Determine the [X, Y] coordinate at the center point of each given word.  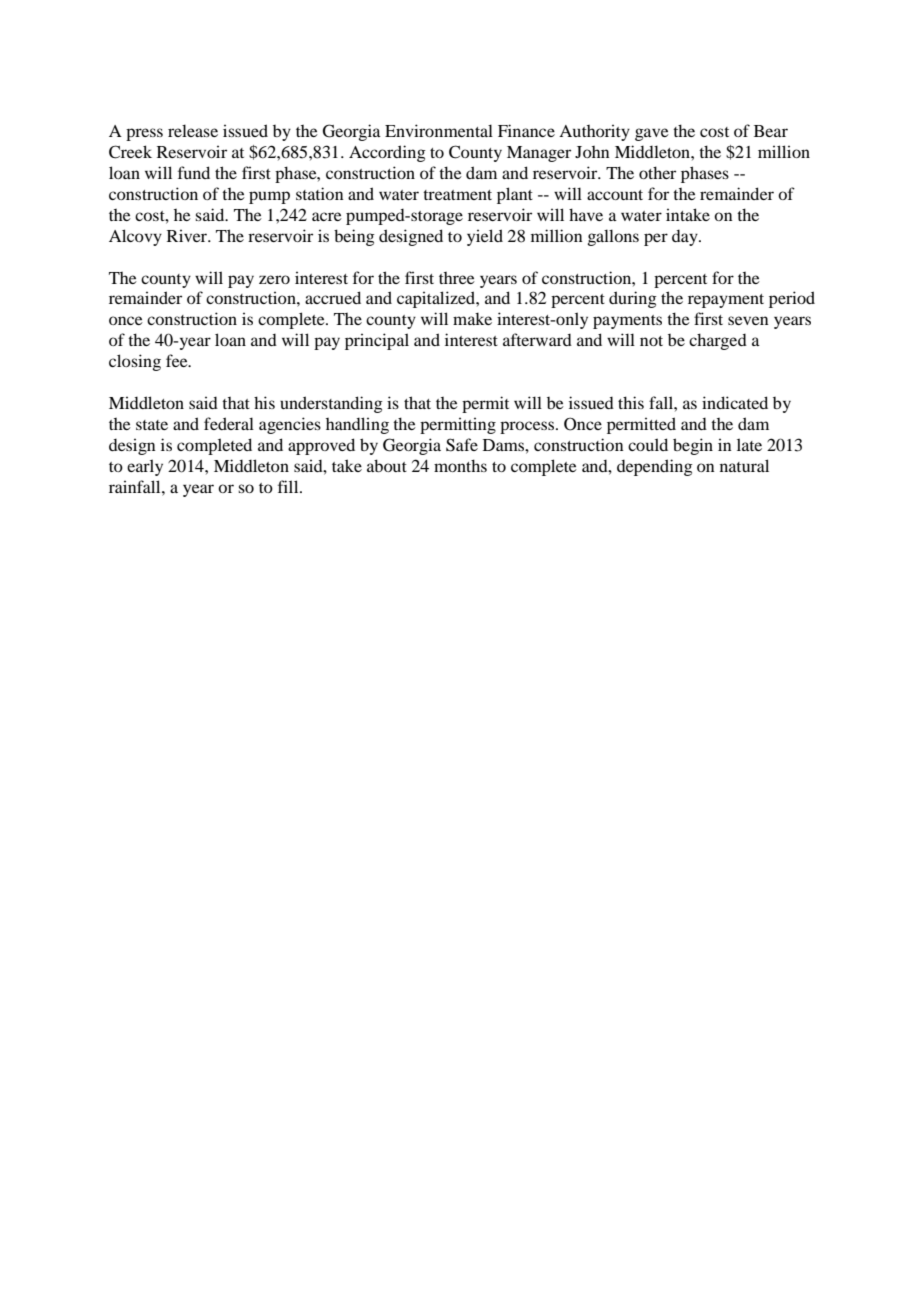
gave [652, 134]
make [472, 318]
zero [274, 279]
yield [485, 237]
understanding [331, 404]
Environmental [439, 130]
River [188, 235]
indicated [735, 402]
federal [229, 423]
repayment [726, 301]
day [686, 238]
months [460, 465]
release [193, 130]
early [145, 467]
